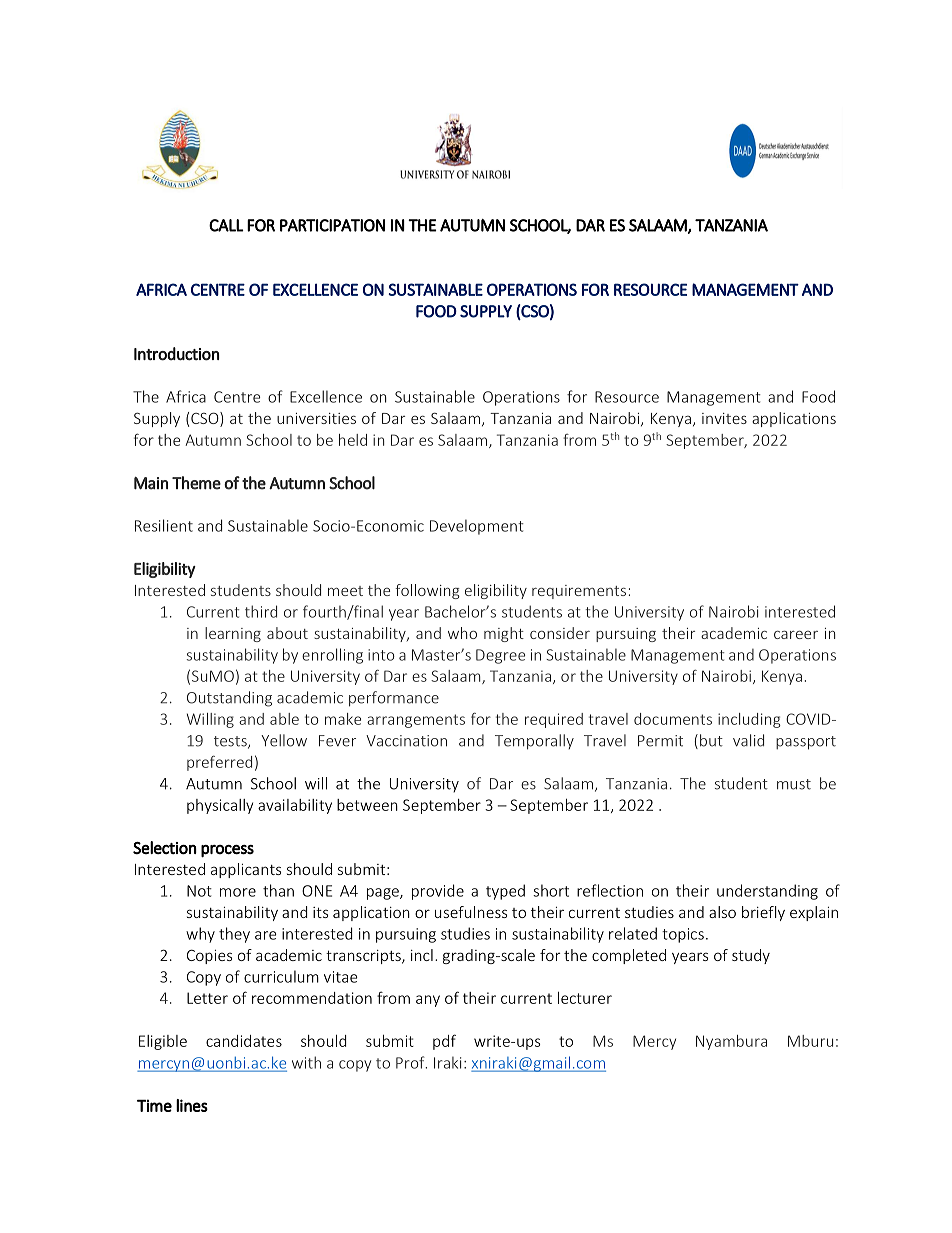  What do you see at coordinates (751, 956) in the image?
I see `study` at bounding box center [751, 956].
